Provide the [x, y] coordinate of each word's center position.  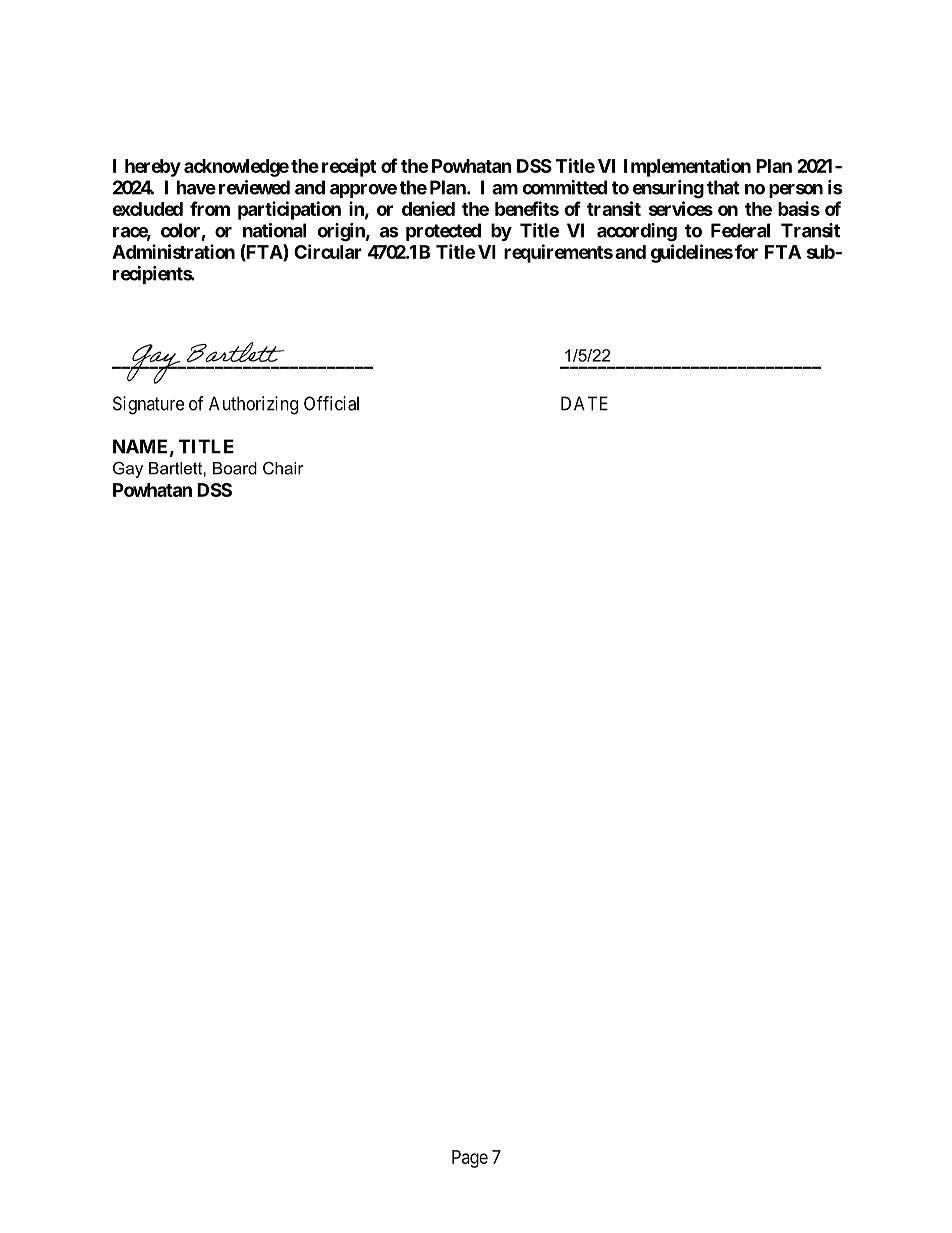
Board [235, 468]
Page [470, 1159]
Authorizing [253, 405]
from [210, 208]
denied [428, 208]
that [723, 187]
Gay [128, 470]
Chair [283, 468]
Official [331, 403]
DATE [584, 403]
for [746, 251]
